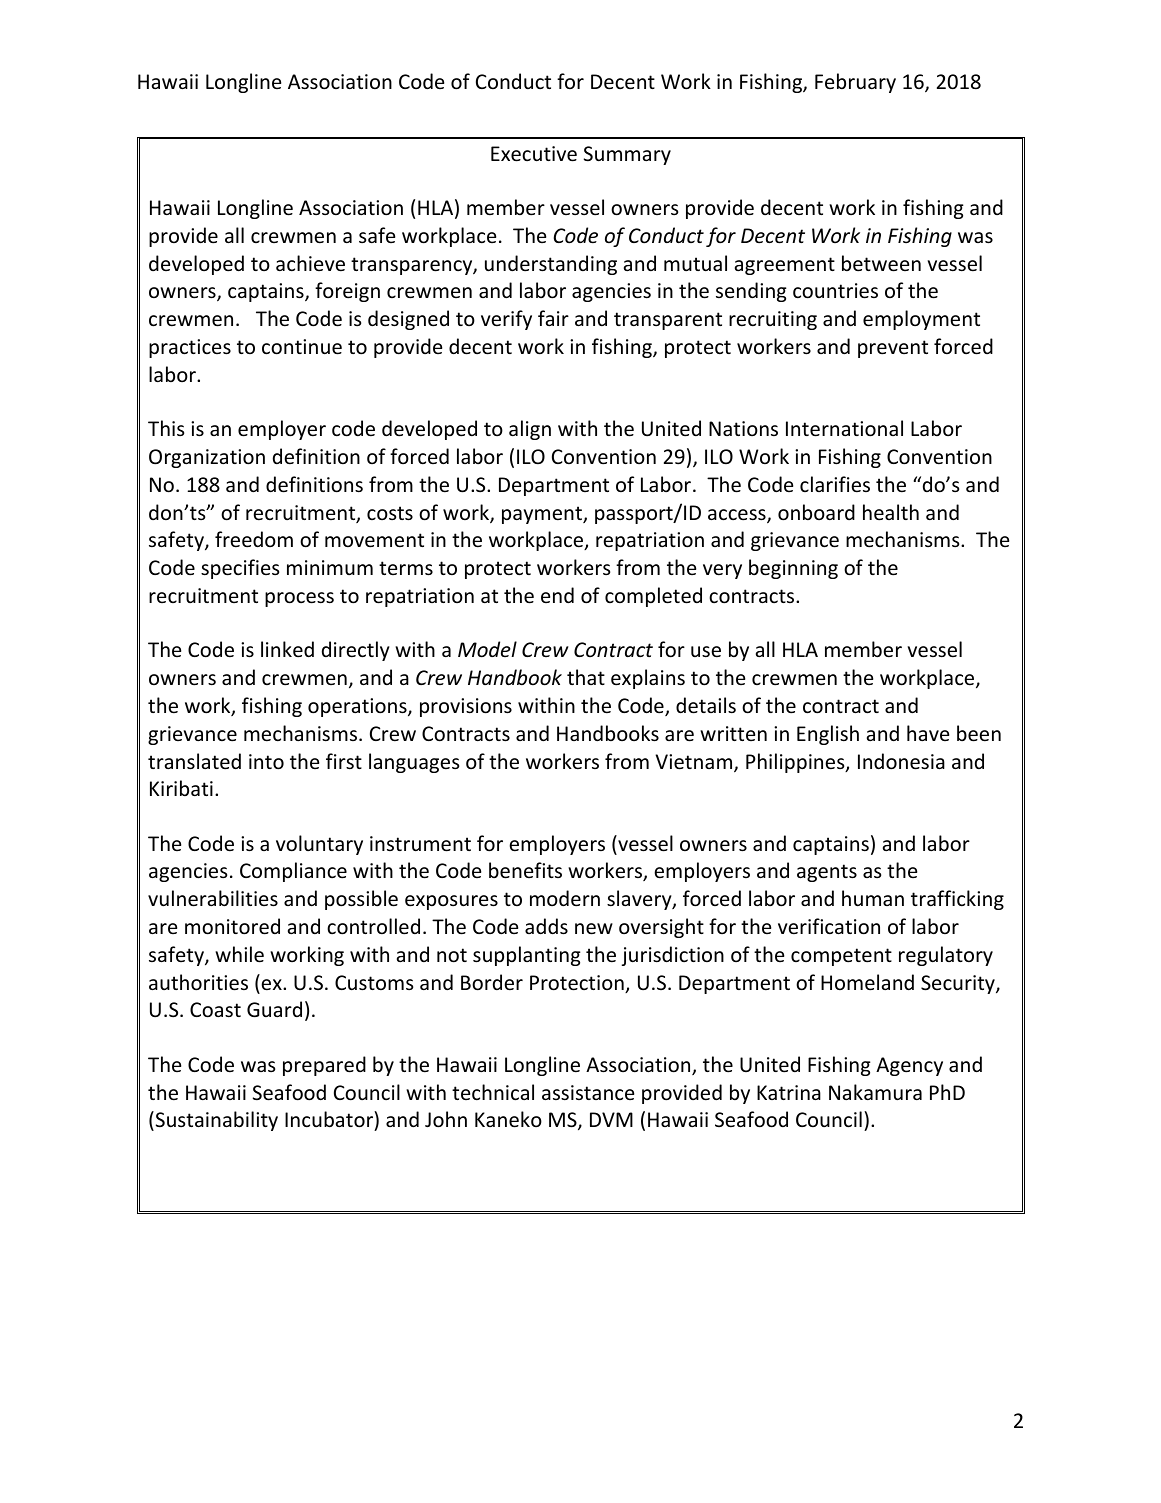  Describe the element at coordinates (855, 83) in the document. I see `February` at that location.
